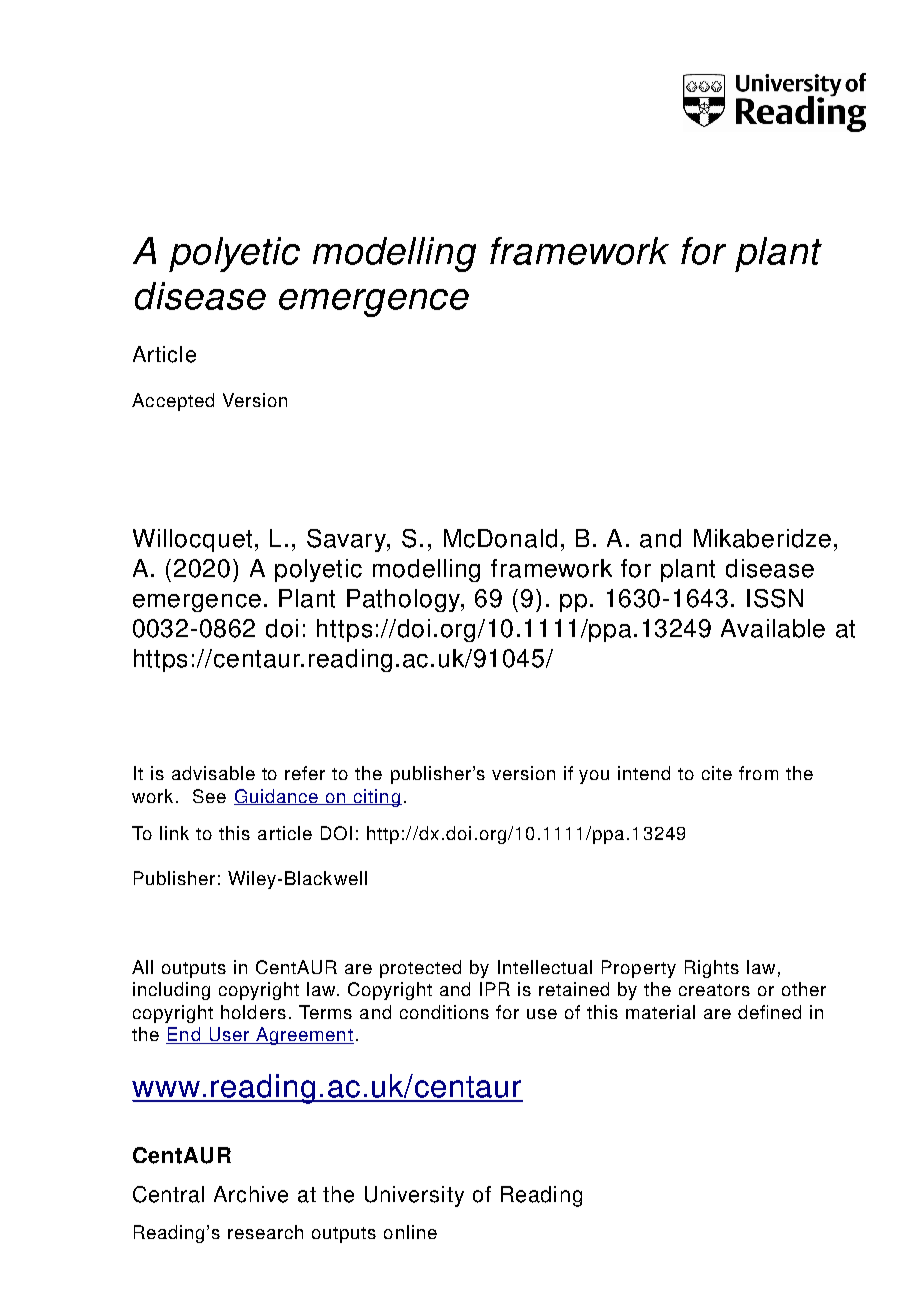  What do you see at coordinates (717, 773) in the screenshot?
I see `cite` at bounding box center [717, 773].
